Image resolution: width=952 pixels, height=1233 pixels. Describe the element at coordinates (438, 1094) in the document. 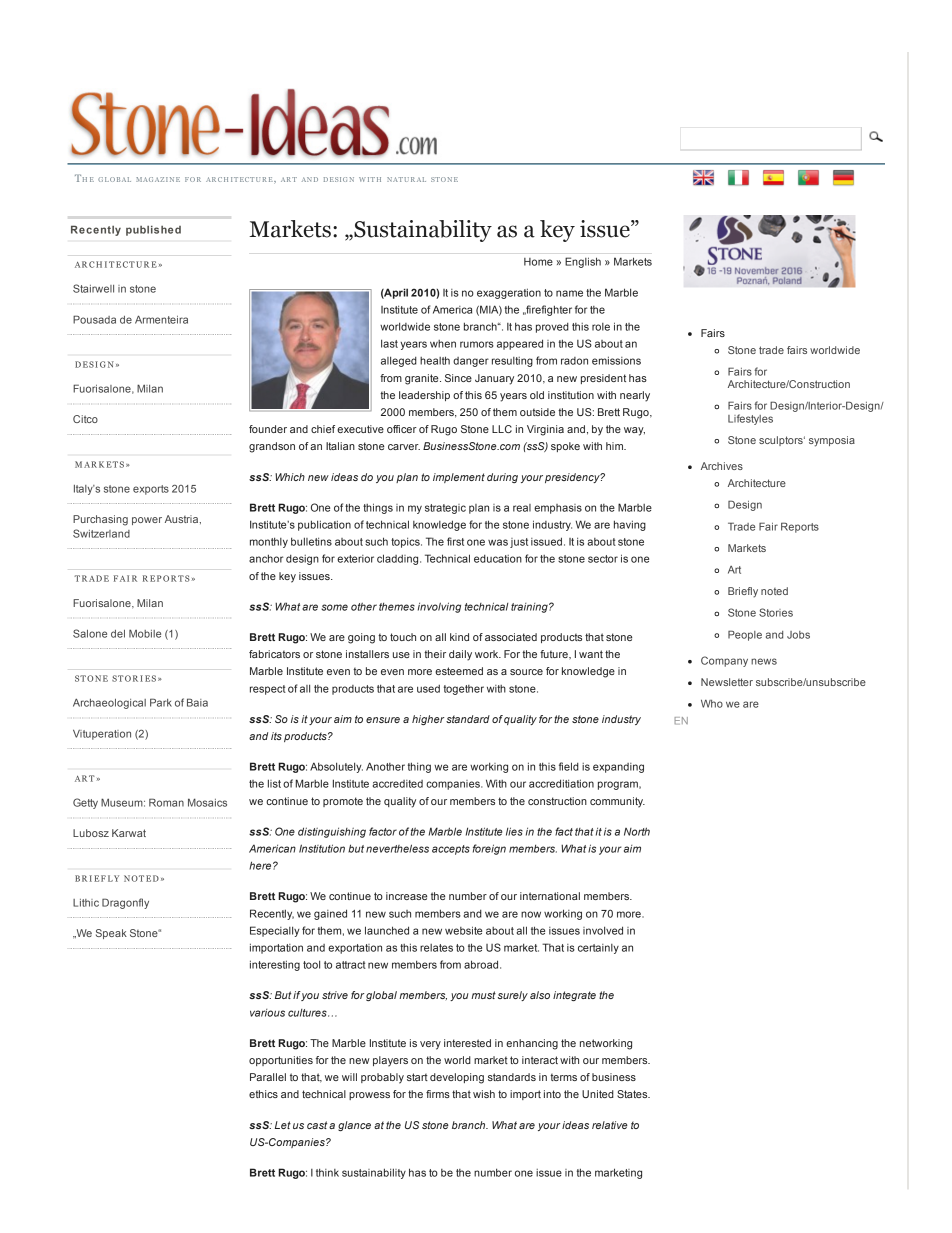

I see `firms` at that location.
